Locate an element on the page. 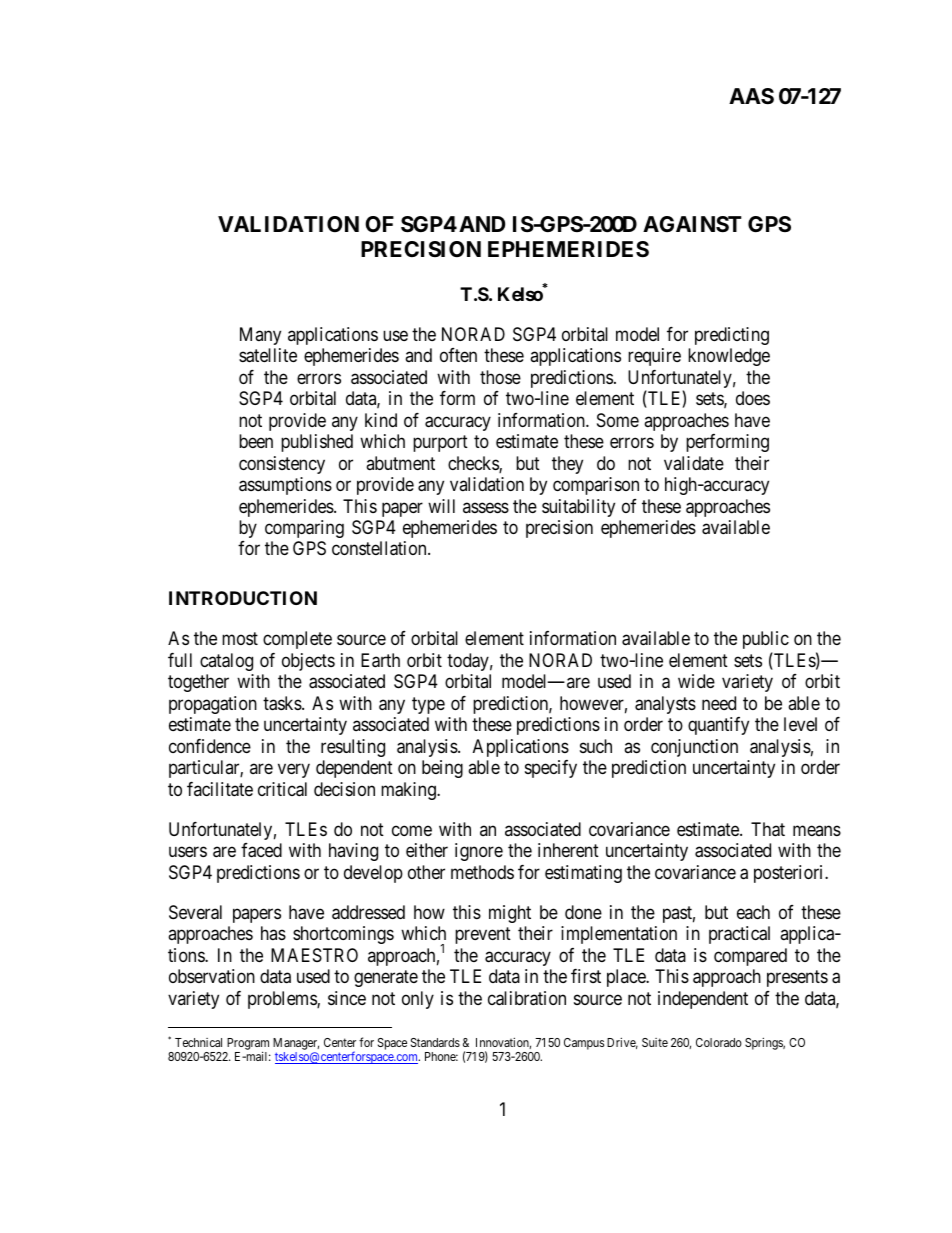 The width and height of the document is (952, 1233). Colorado is located at coordinates (719, 1042).
